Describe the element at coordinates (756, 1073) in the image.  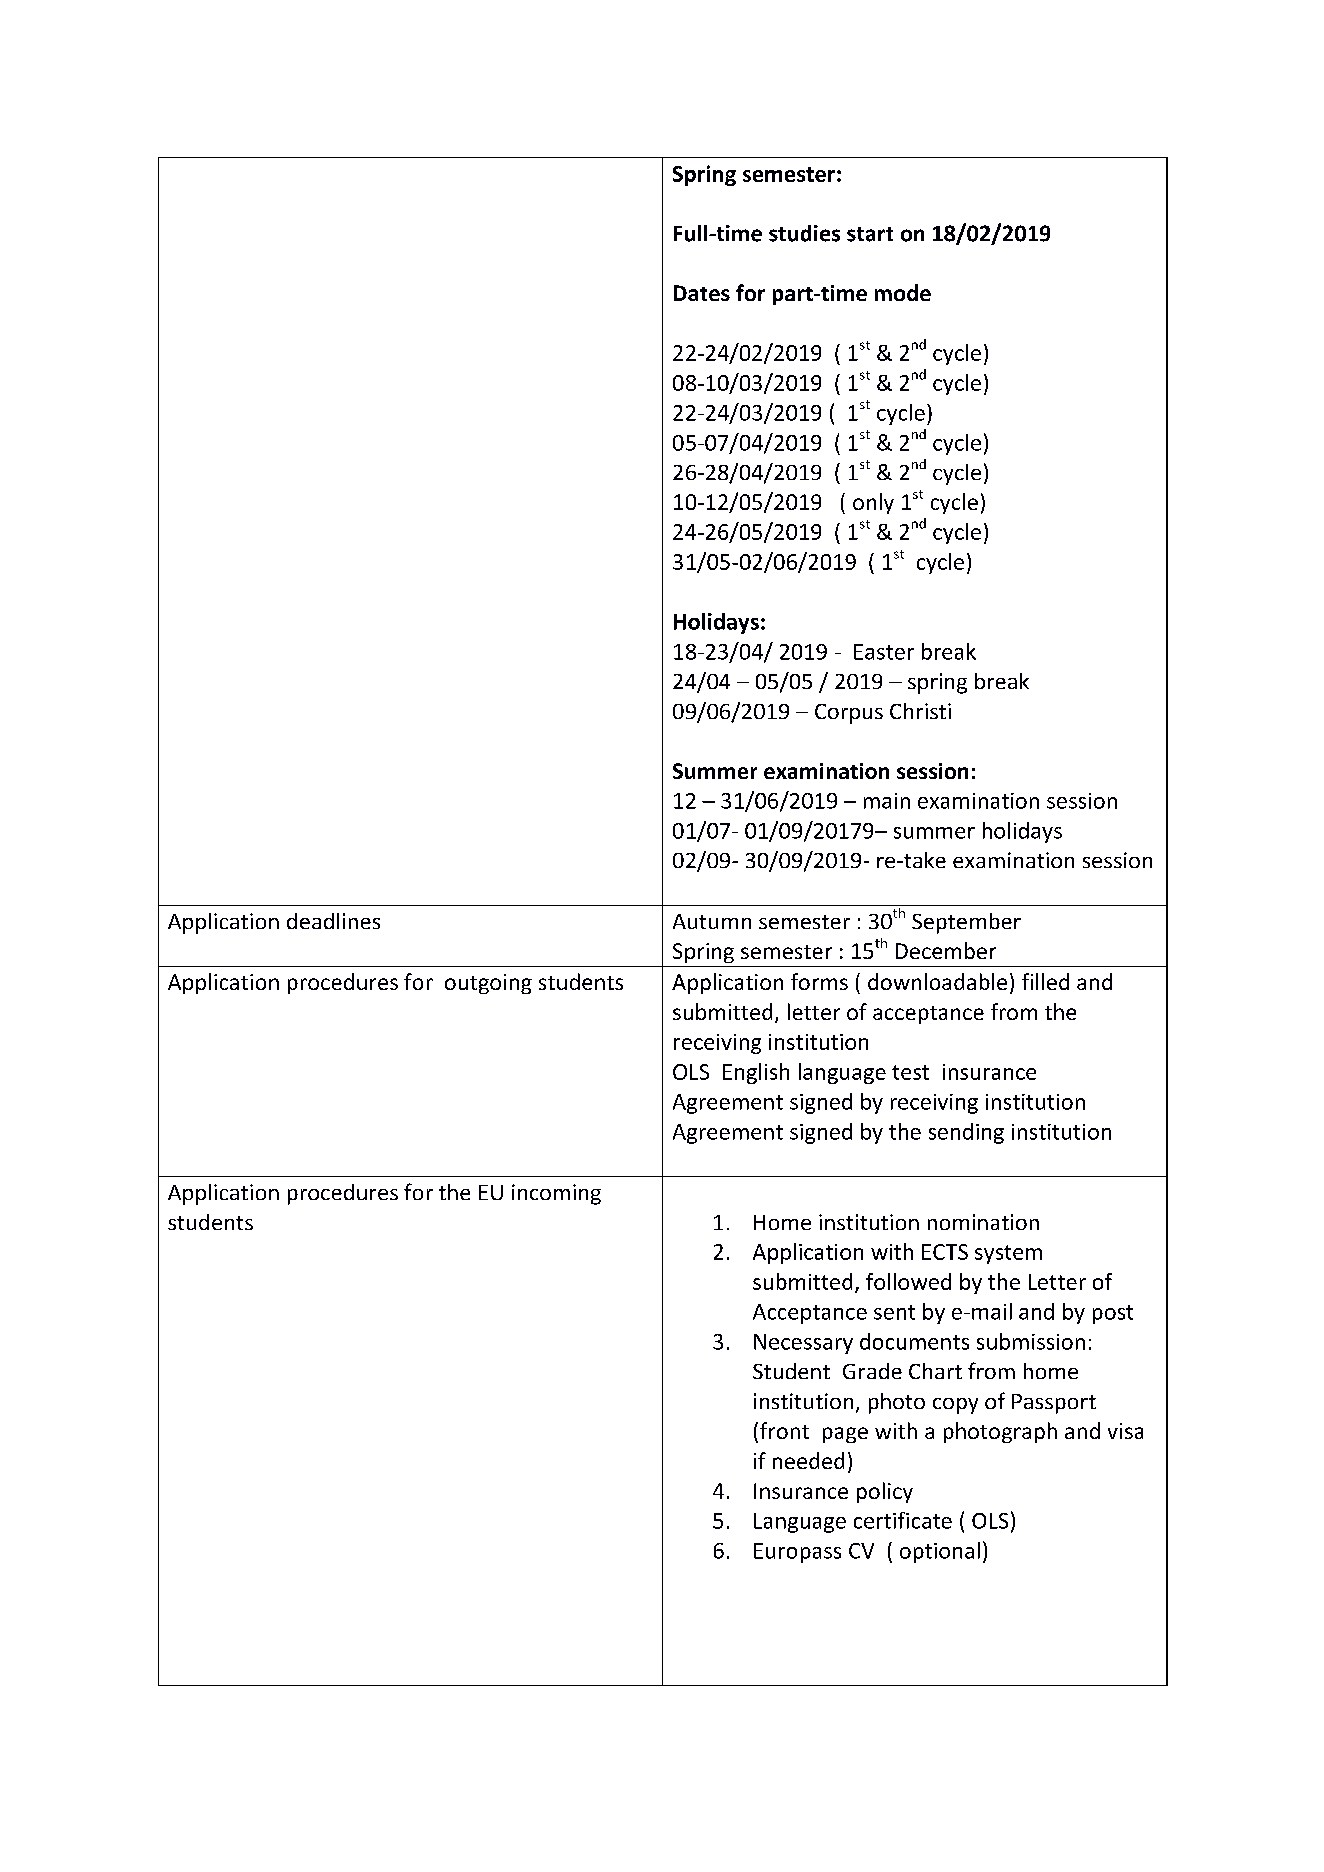
I see `English` at that location.
